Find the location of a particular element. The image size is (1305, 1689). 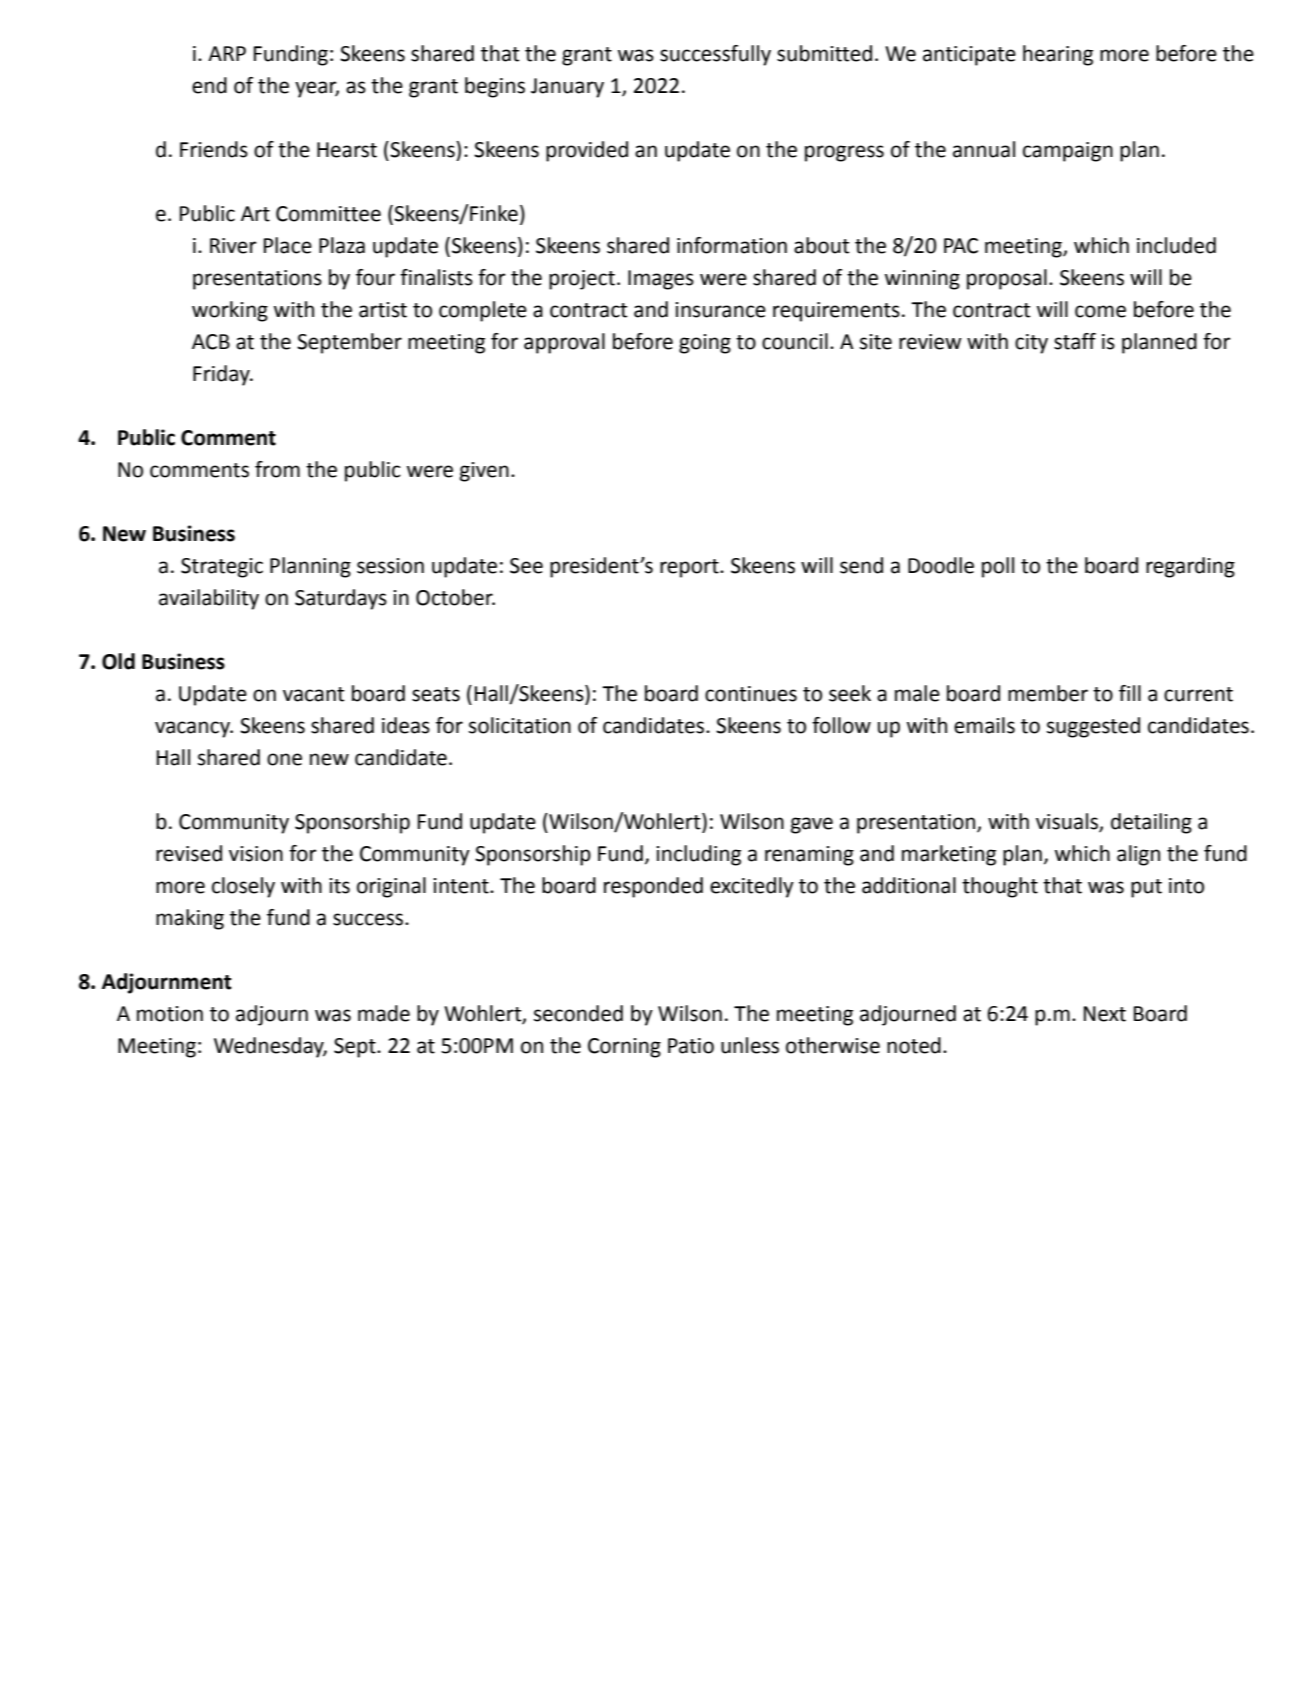

staff is located at coordinates (1075, 341).
